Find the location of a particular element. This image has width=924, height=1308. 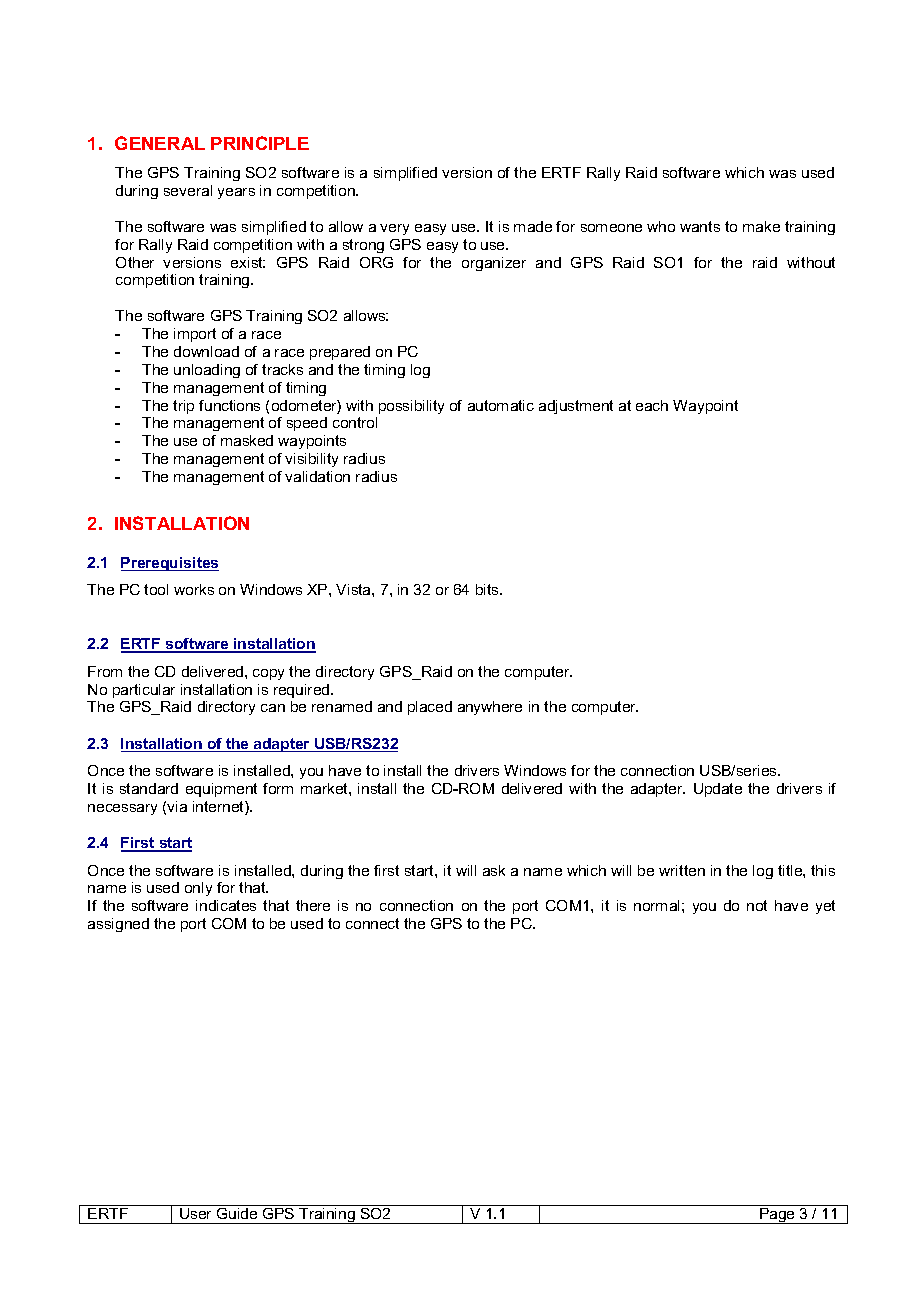

Page is located at coordinates (777, 1216).
